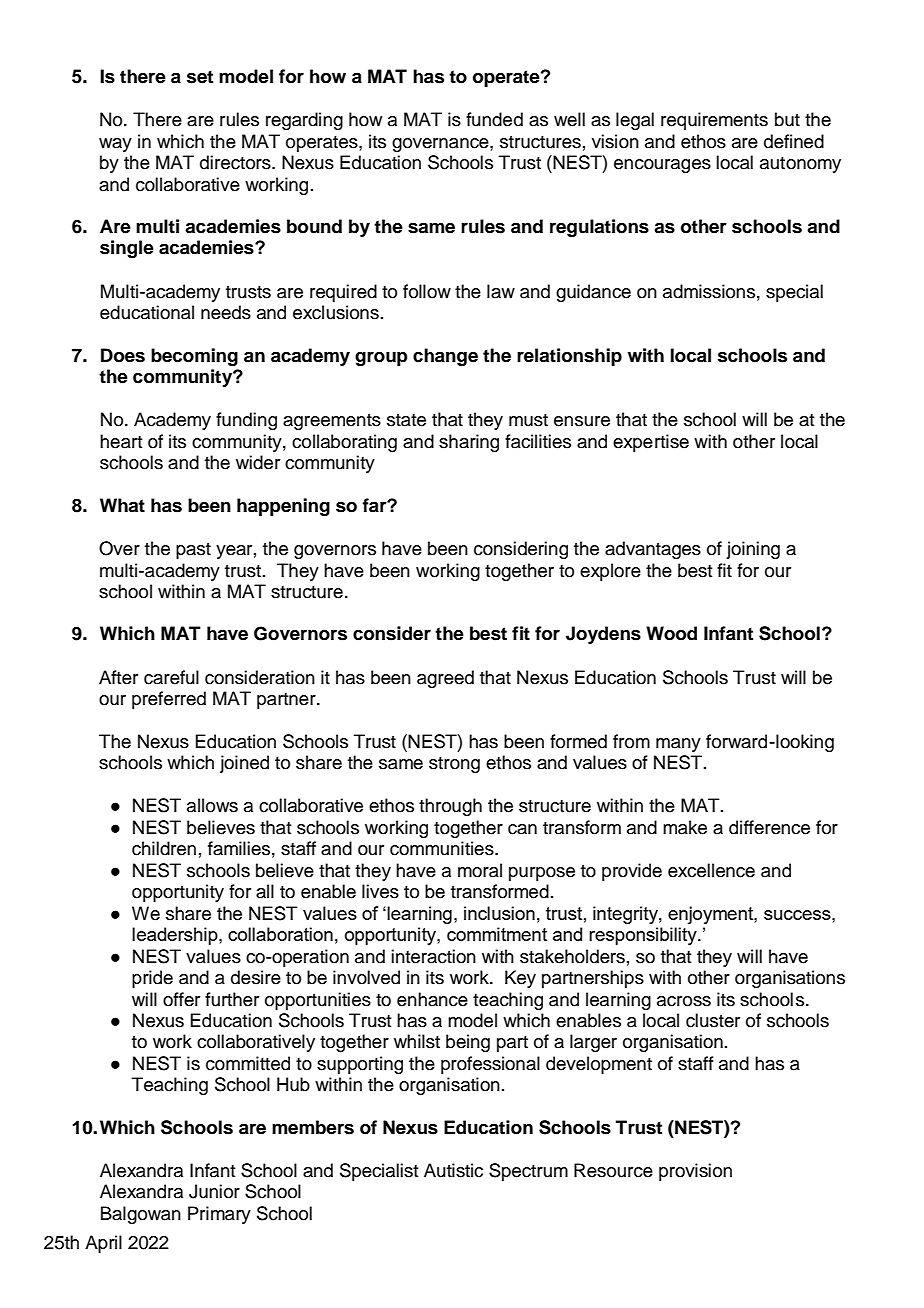 The image size is (924, 1308). What do you see at coordinates (671, 633) in the screenshot?
I see `Wood` at bounding box center [671, 633].
